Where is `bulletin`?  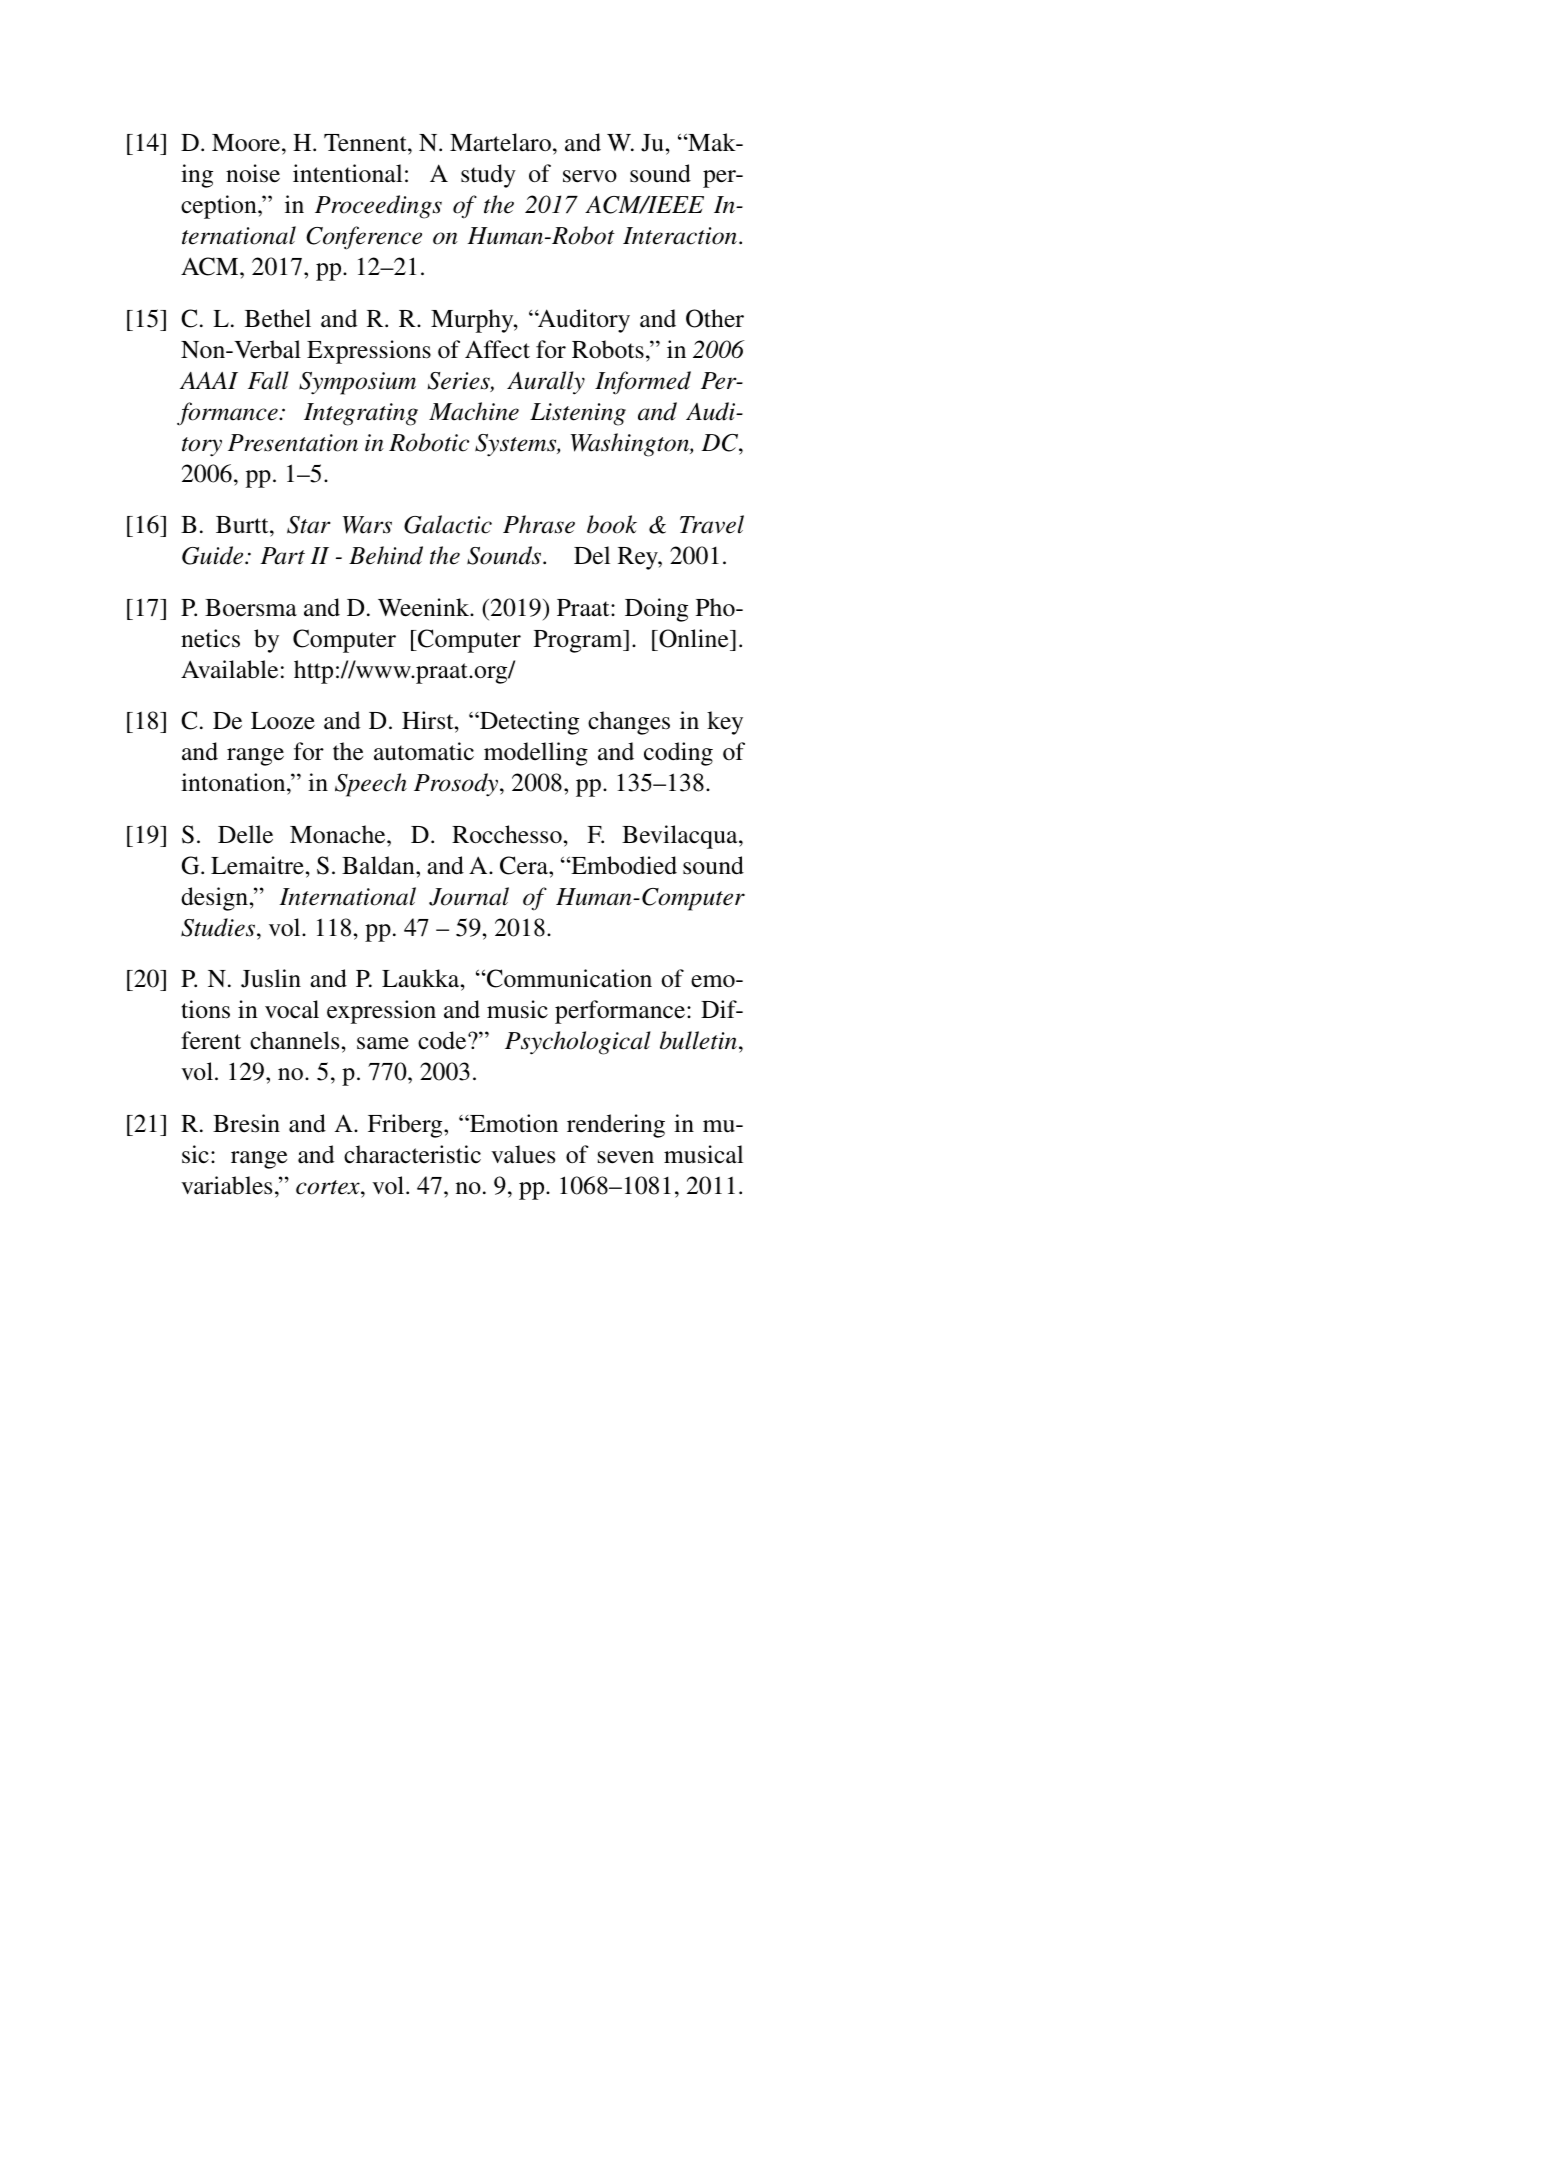
bulletin is located at coordinates (698, 1040).
